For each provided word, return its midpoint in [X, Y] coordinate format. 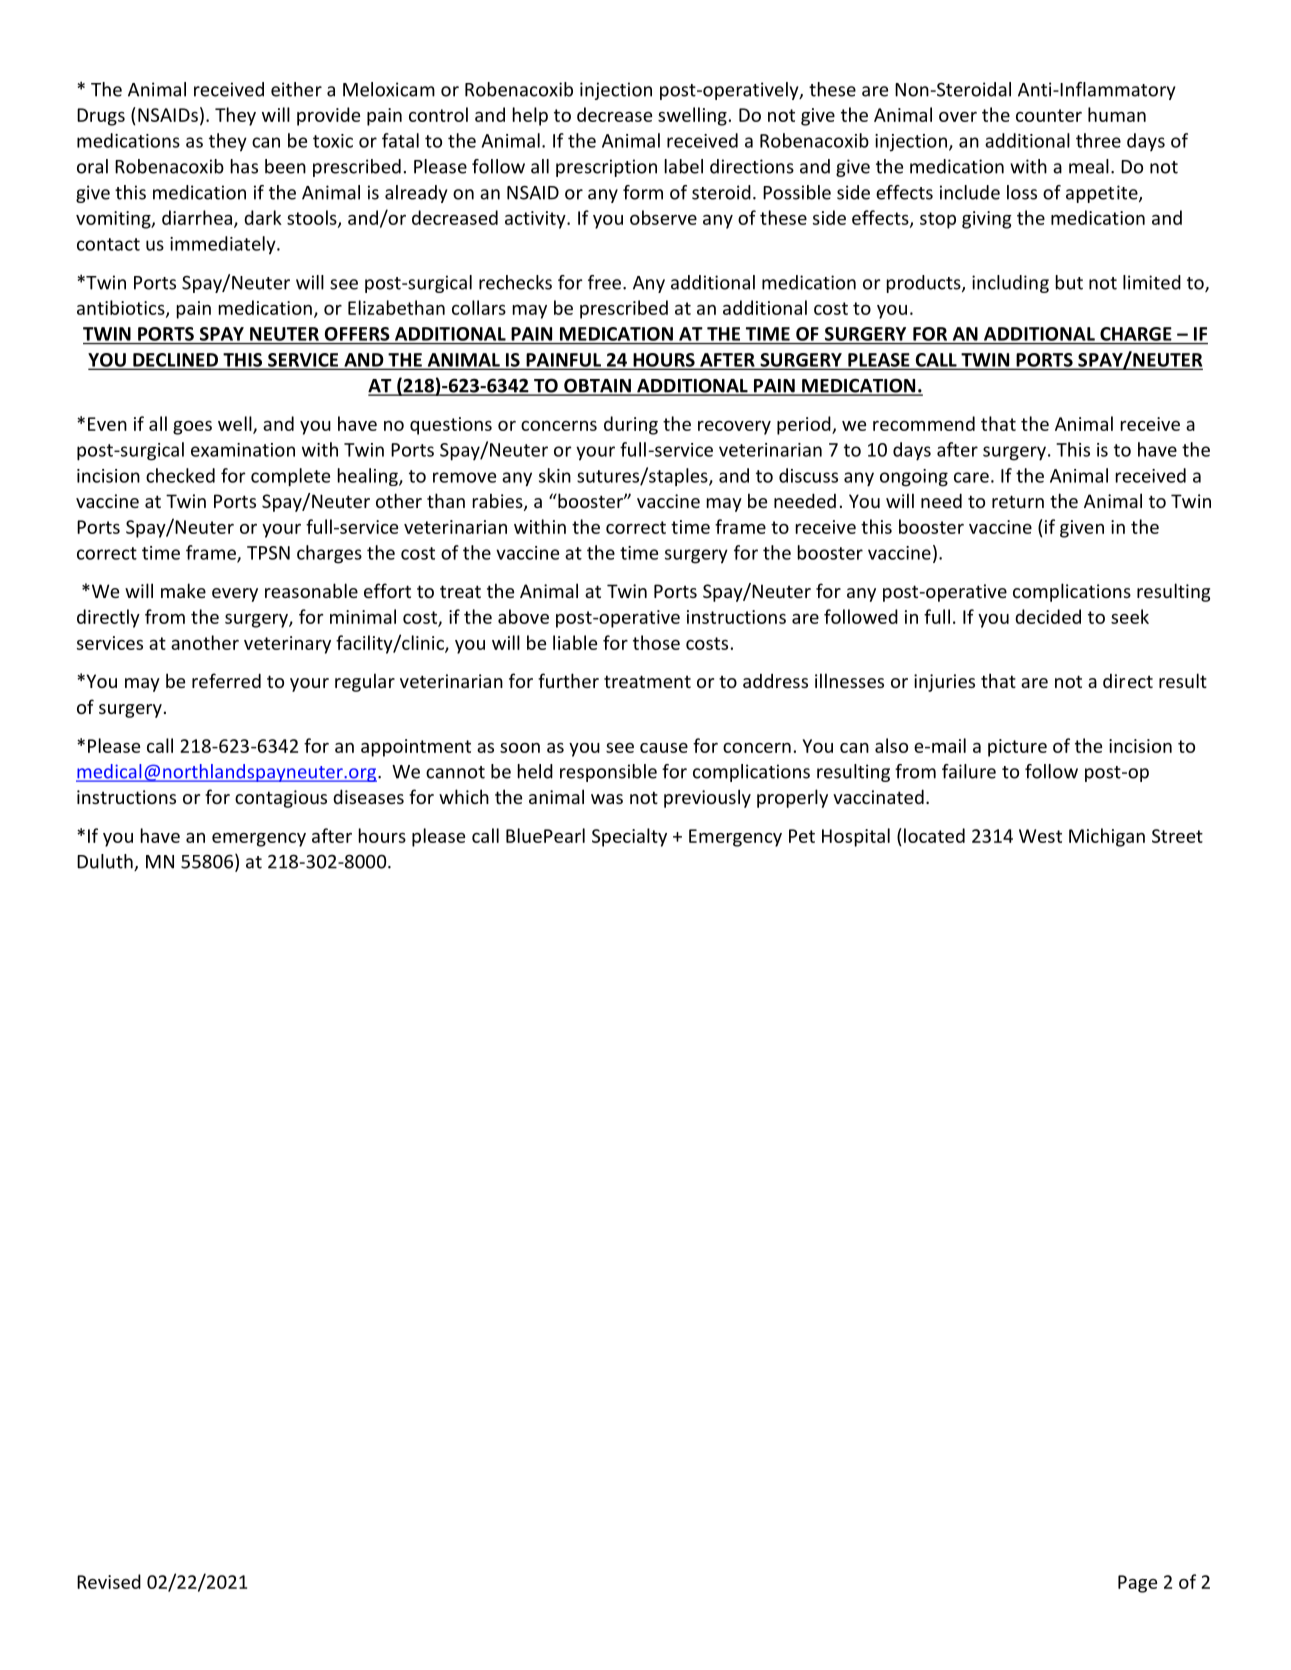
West [1040, 836]
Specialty [629, 837]
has [244, 166]
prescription [606, 168]
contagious [281, 799]
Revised [109, 1581]
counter [1049, 115]
